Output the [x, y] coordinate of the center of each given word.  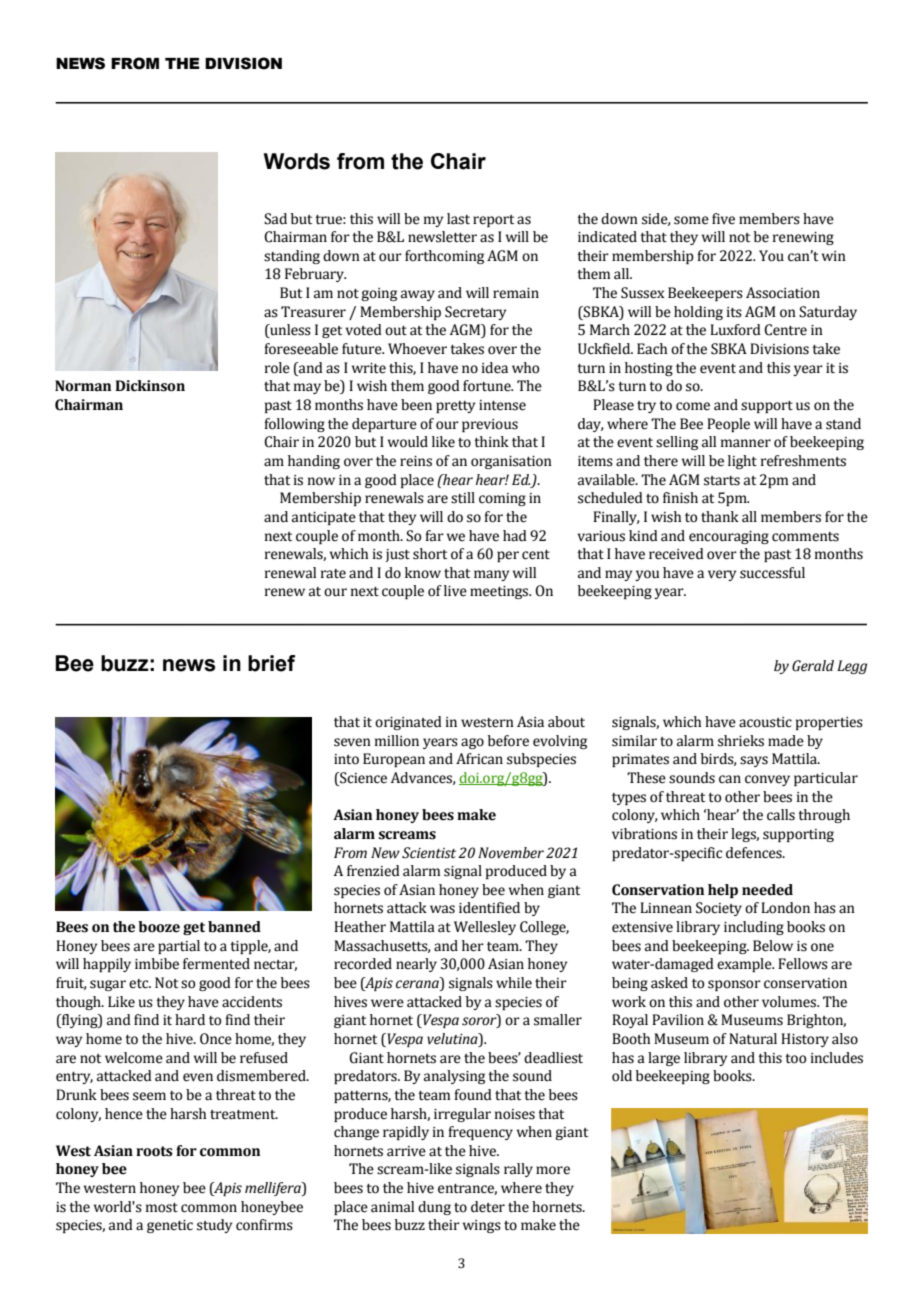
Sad [275, 219]
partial [179, 947]
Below [773, 946]
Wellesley [485, 928]
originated [408, 723]
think [491, 442]
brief [271, 663]
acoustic [765, 722]
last [458, 219]
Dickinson [150, 386]
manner [746, 443]
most [162, 1208]
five [723, 219]
